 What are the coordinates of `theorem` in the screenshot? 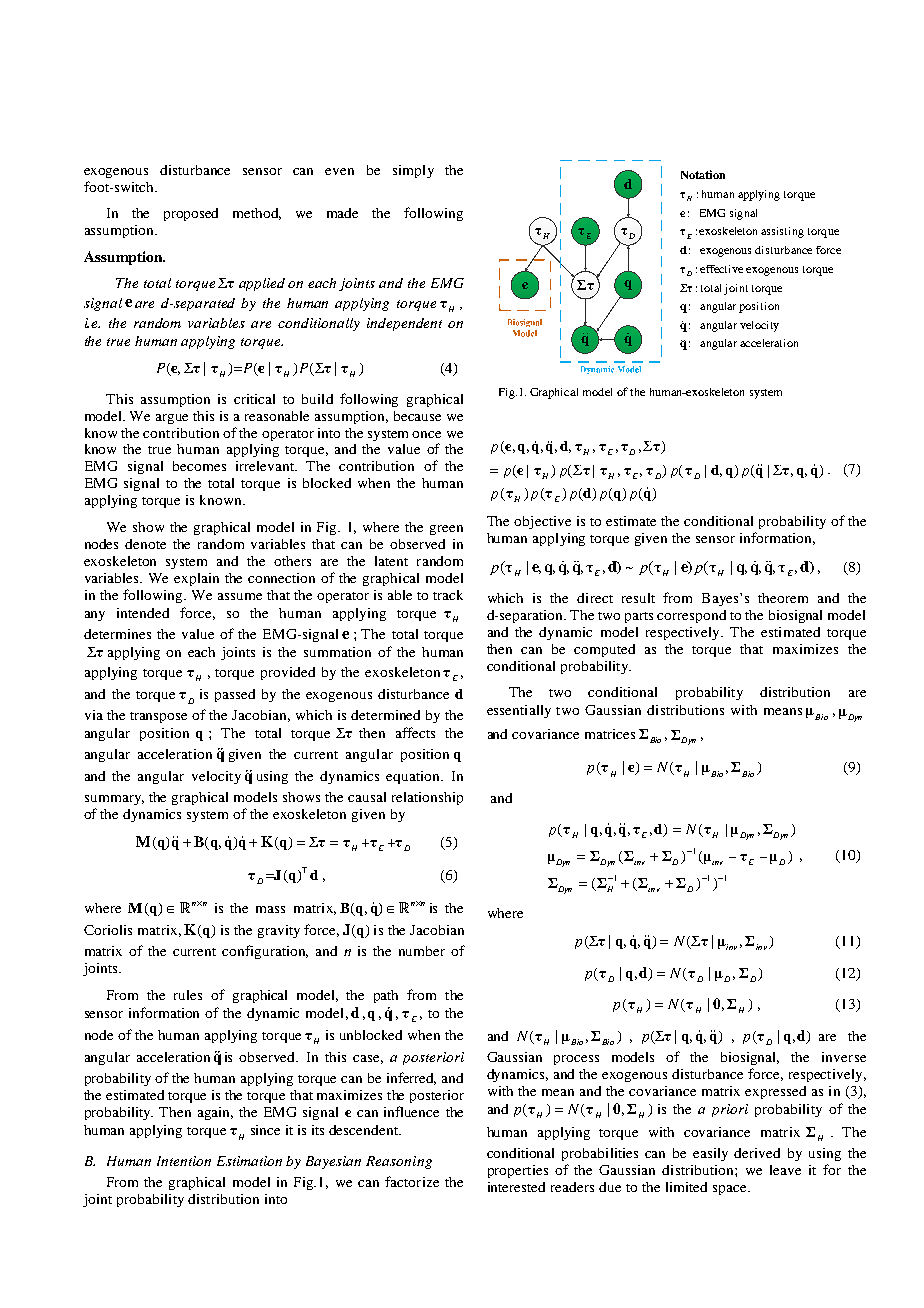 It's located at (783, 598).
